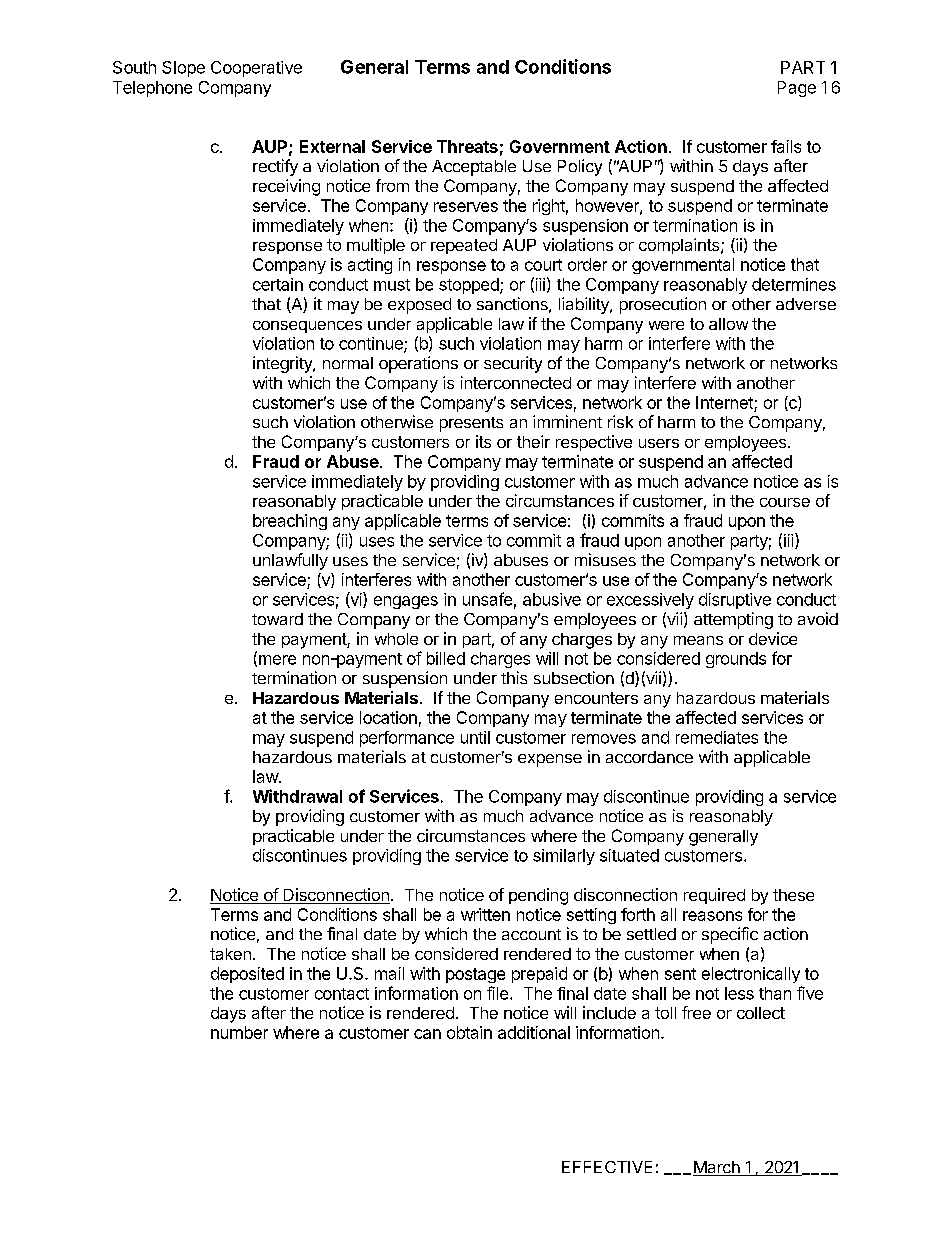  What do you see at coordinates (469, 1032) in the screenshot?
I see `obtain` at bounding box center [469, 1032].
